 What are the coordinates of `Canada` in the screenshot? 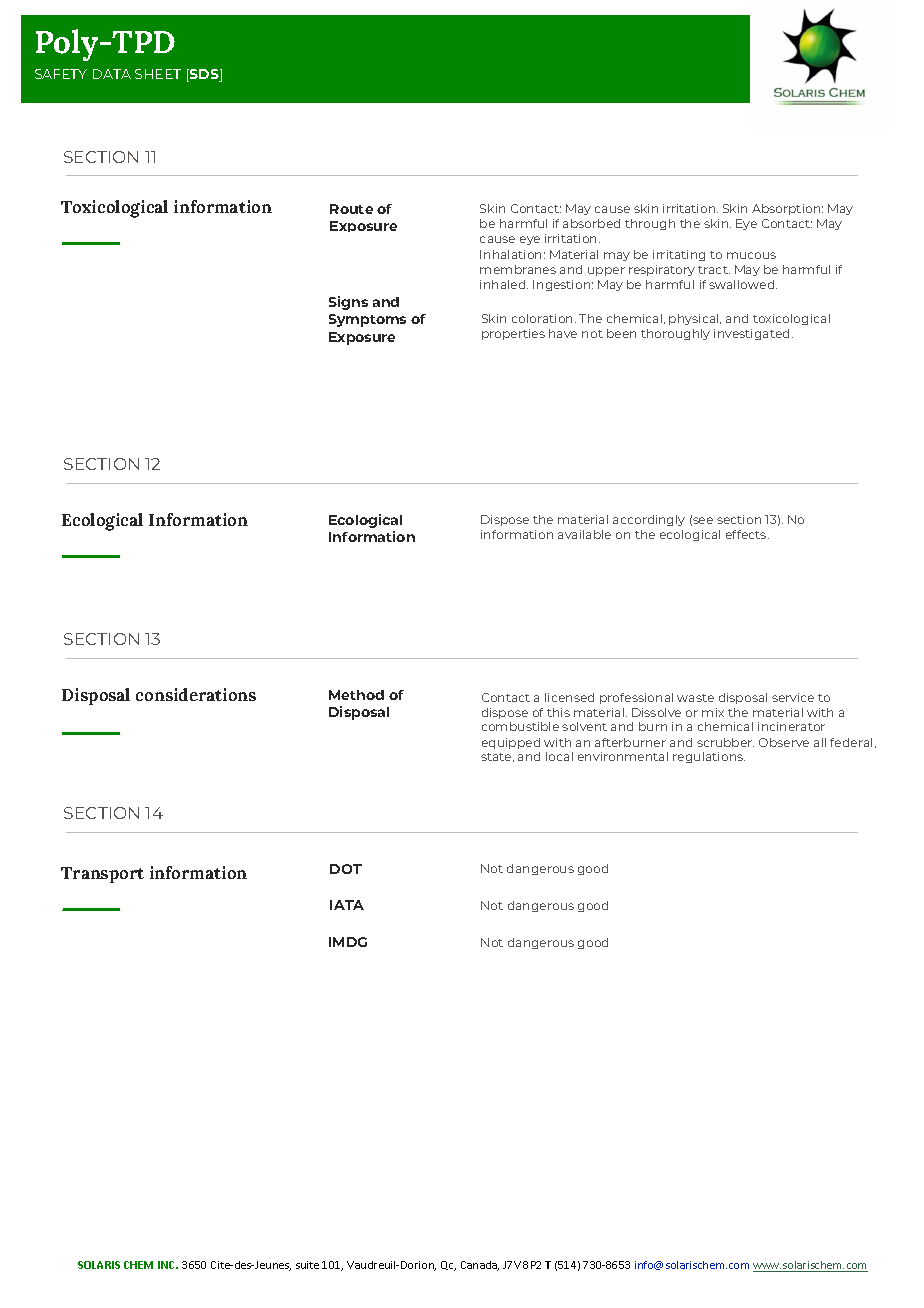 It's located at (480, 1266).
